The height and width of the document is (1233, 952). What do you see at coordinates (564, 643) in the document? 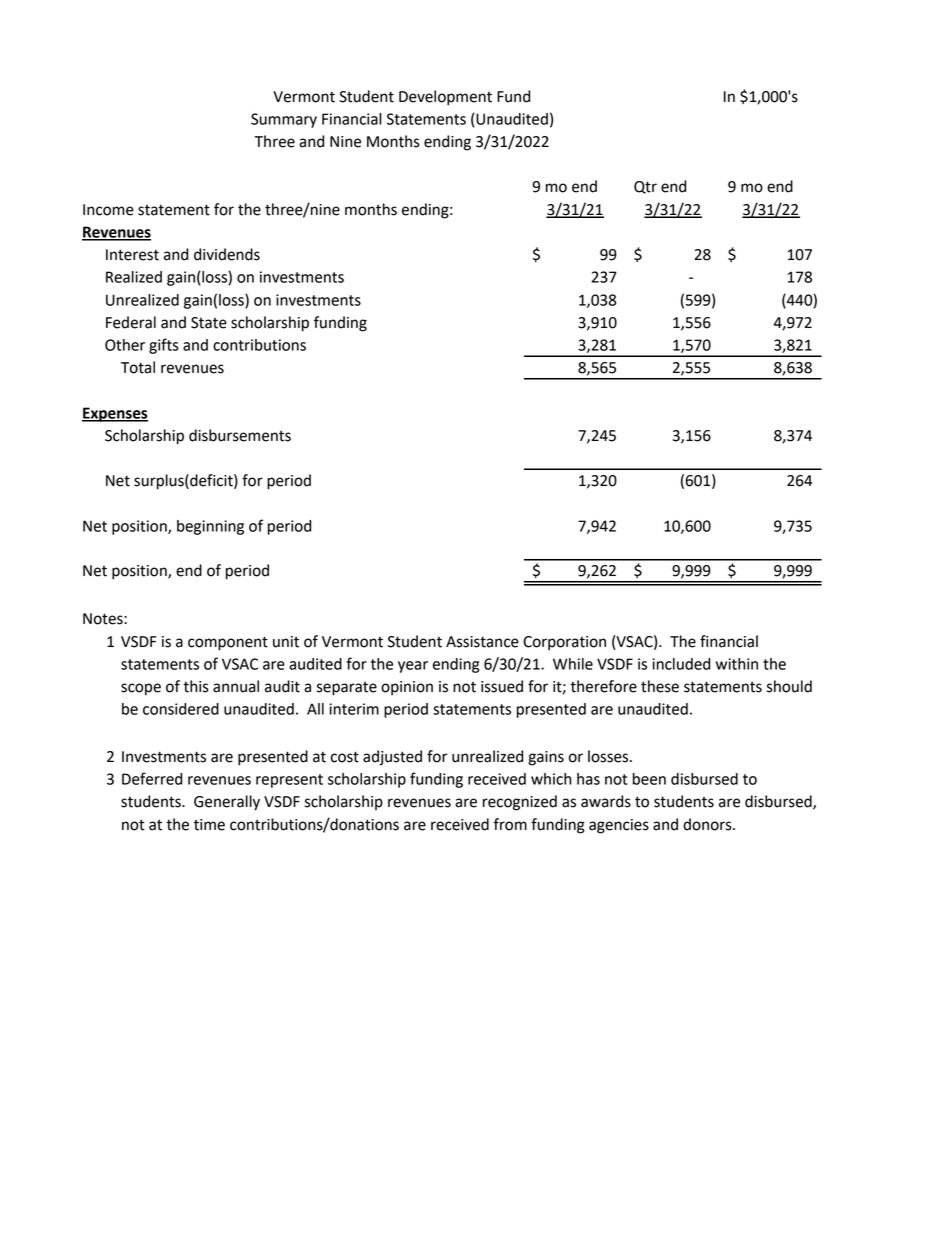
I see `Corporation` at bounding box center [564, 643].
